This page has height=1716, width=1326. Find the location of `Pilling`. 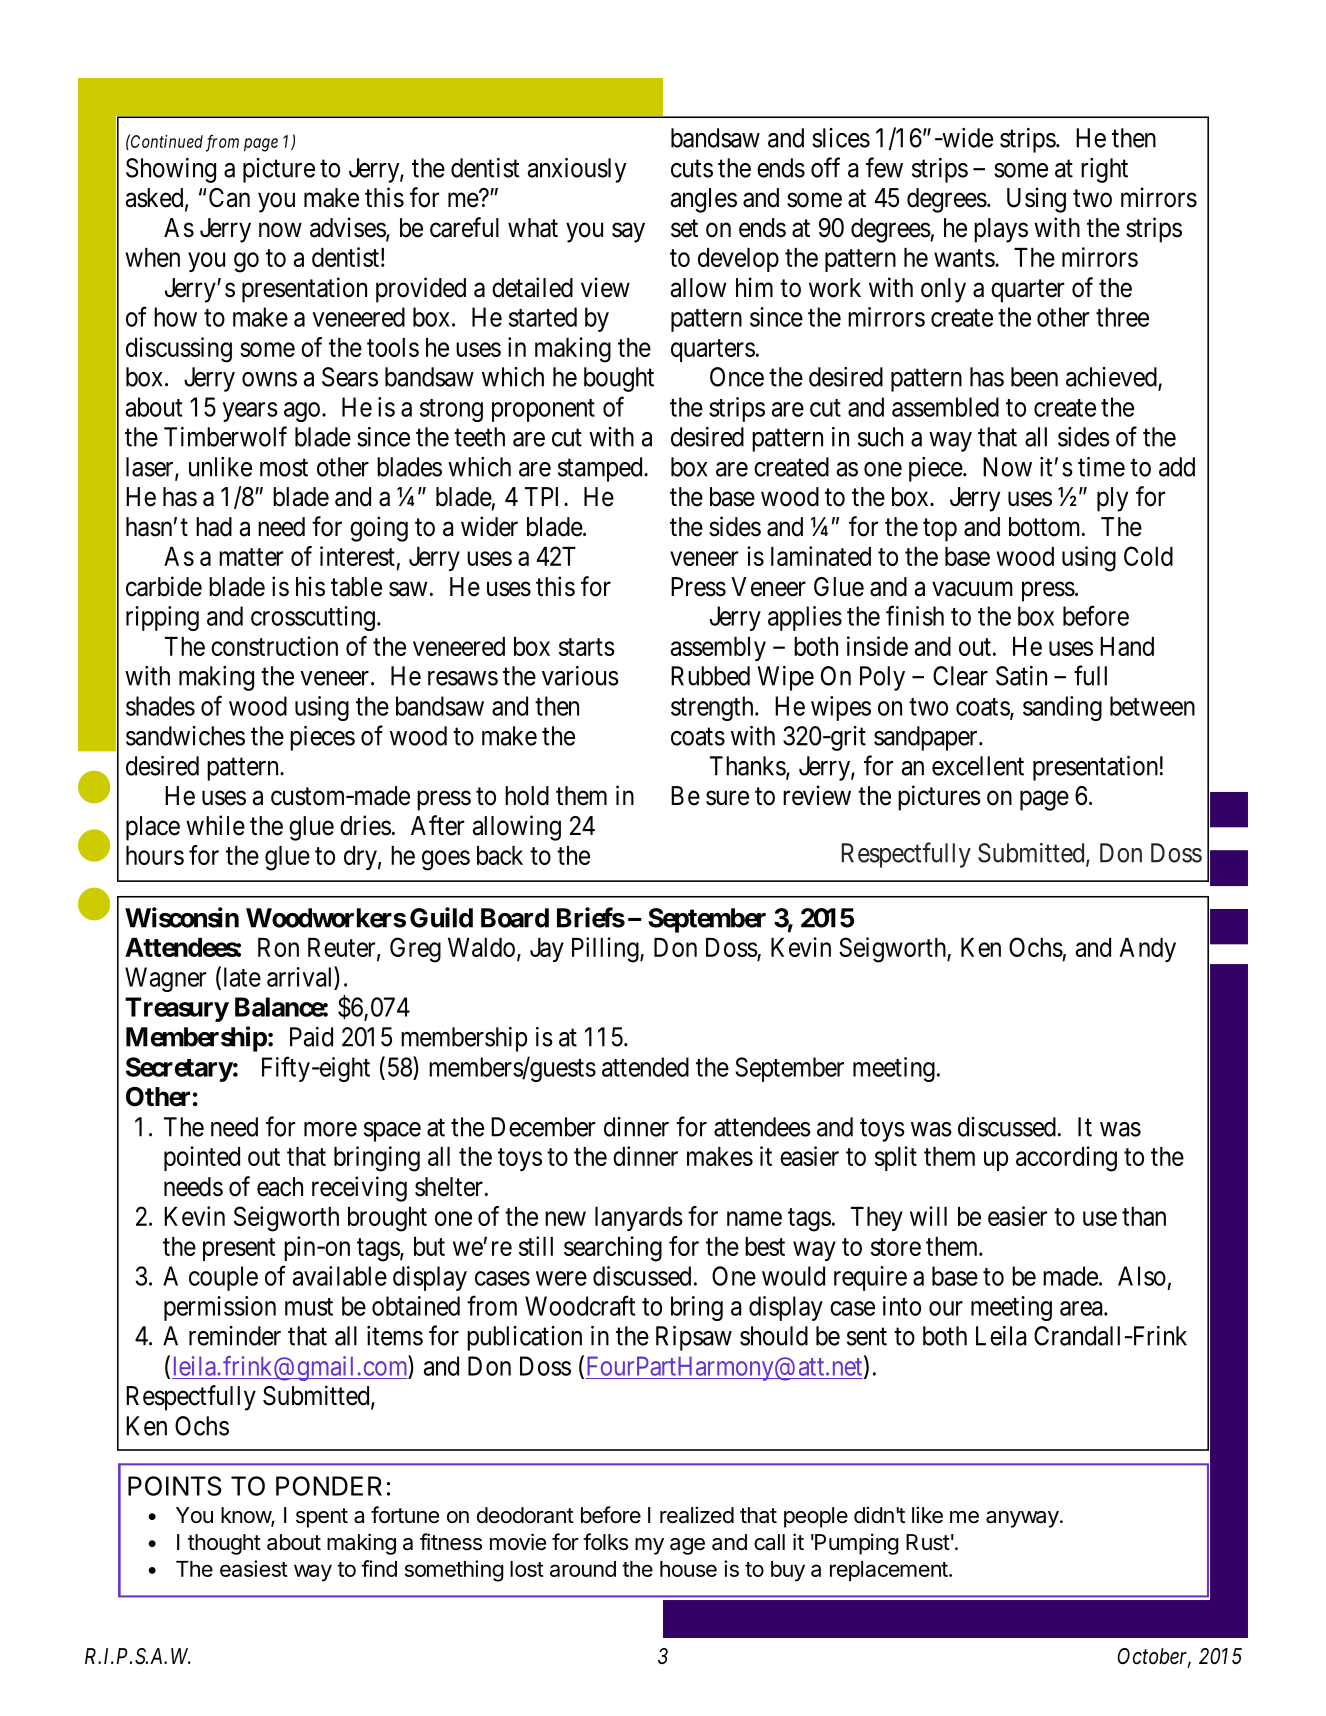

Pilling is located at coordinates (606, 950).
